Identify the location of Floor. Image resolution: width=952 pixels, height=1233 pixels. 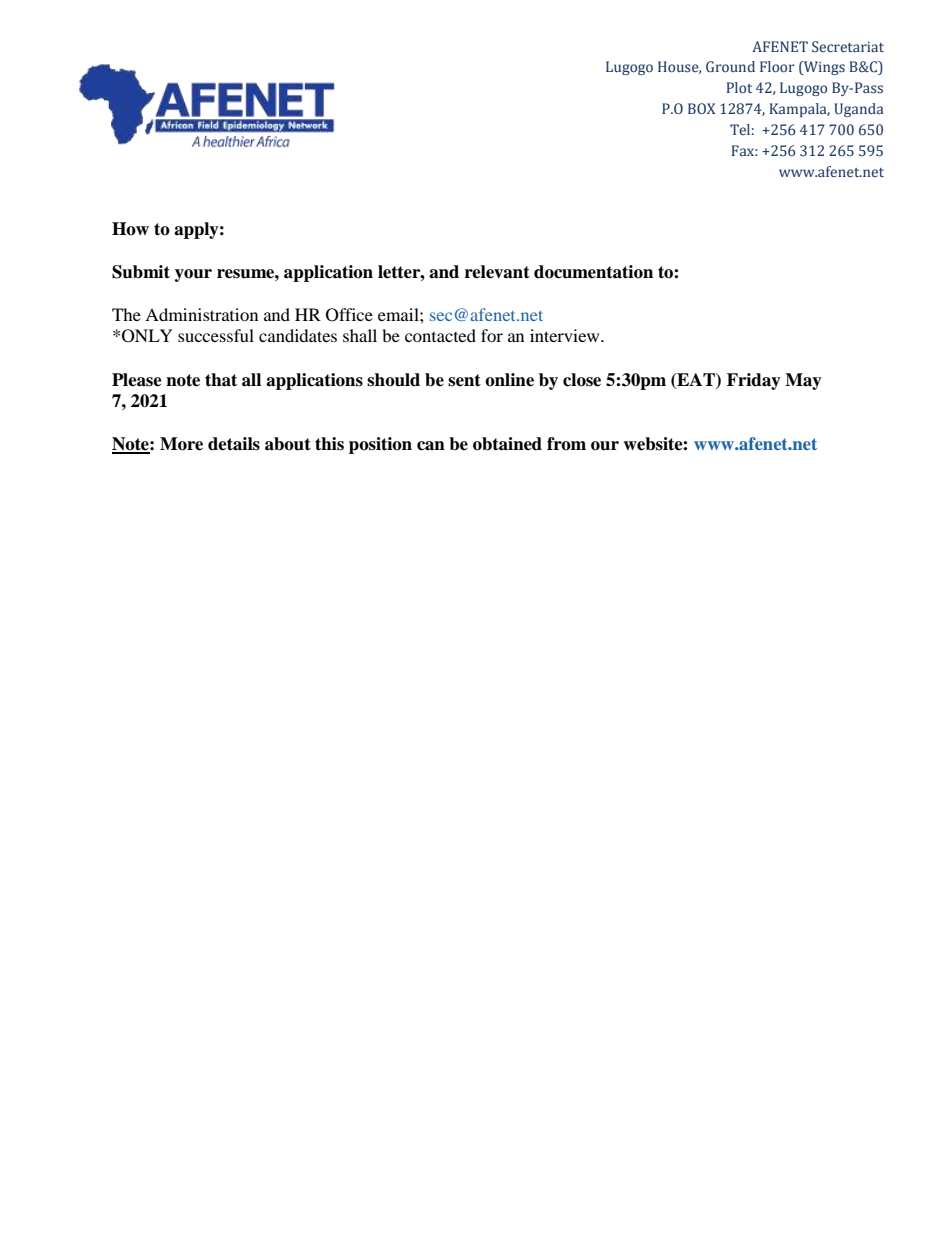
(777, 67).
